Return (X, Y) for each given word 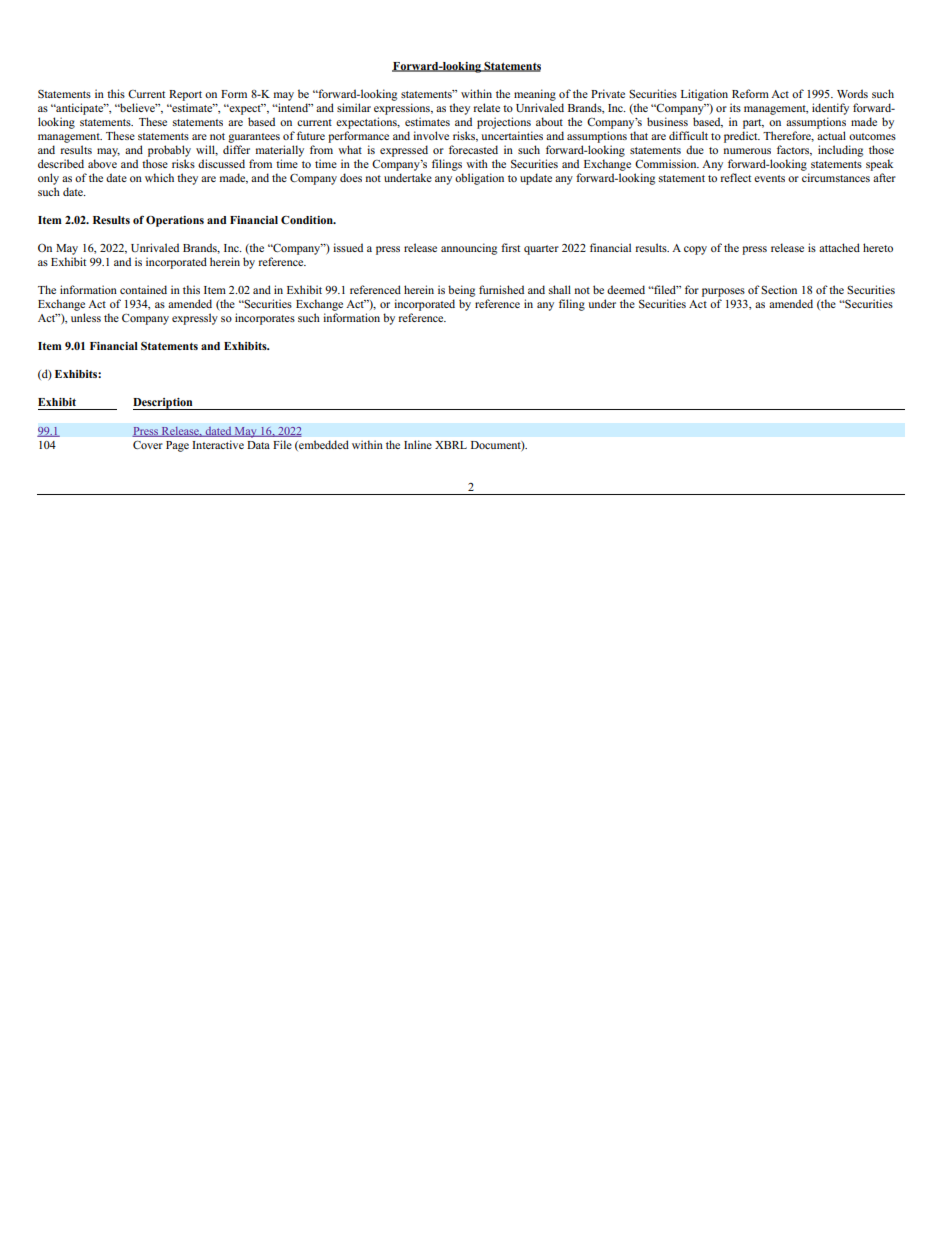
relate (487, 107)
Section (779, 289)
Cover (148, 444)
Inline (418, 444)
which (159, 177)
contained (143, 289)
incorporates (265, 319)
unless (86, 317)
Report (185, 95)
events (769, 178)
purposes (723, 292)
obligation (479, 179)
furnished (501, 289)
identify (830, 109)
